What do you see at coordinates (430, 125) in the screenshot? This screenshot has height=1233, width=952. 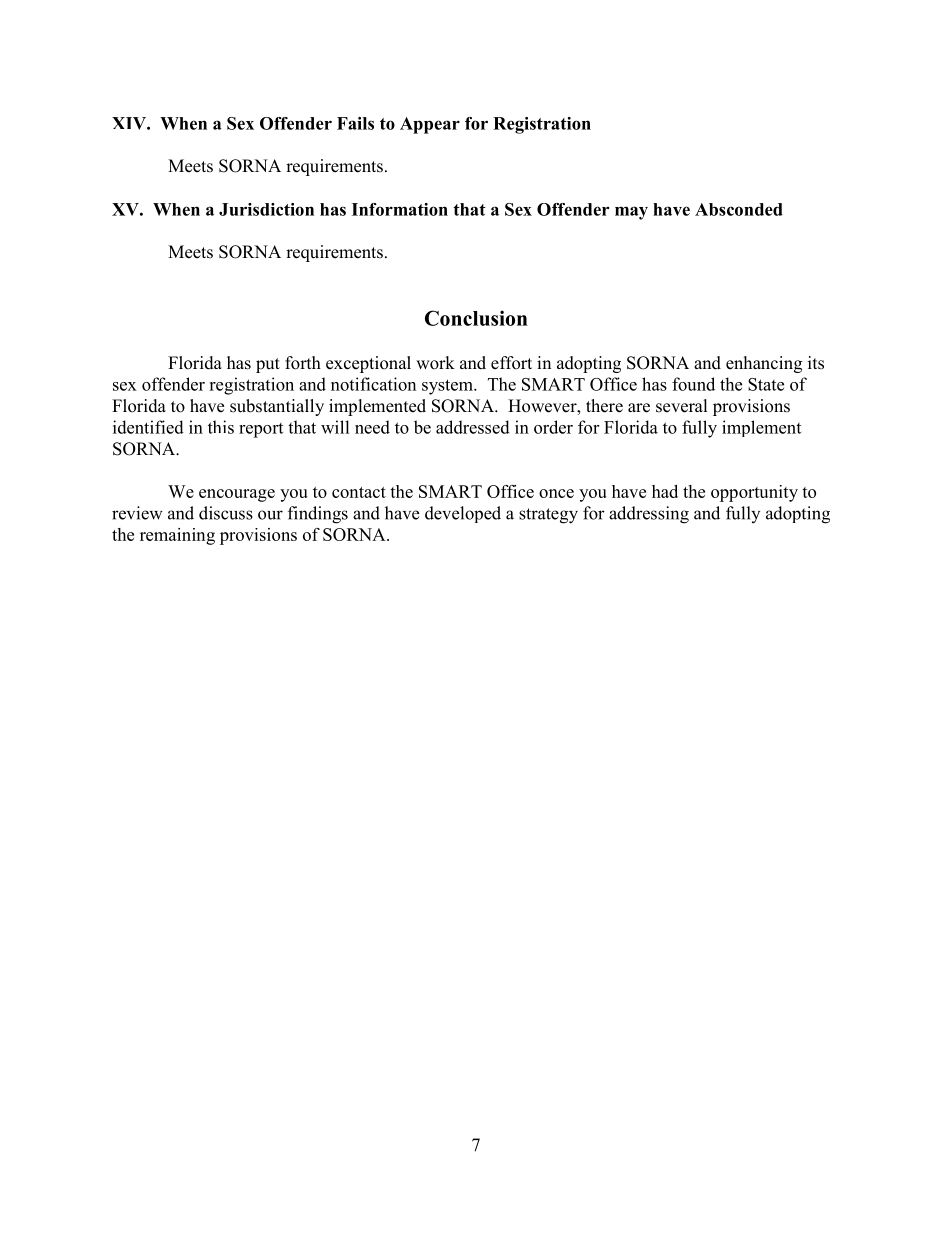 I see `Appear` at bounding box center [430, 125].
